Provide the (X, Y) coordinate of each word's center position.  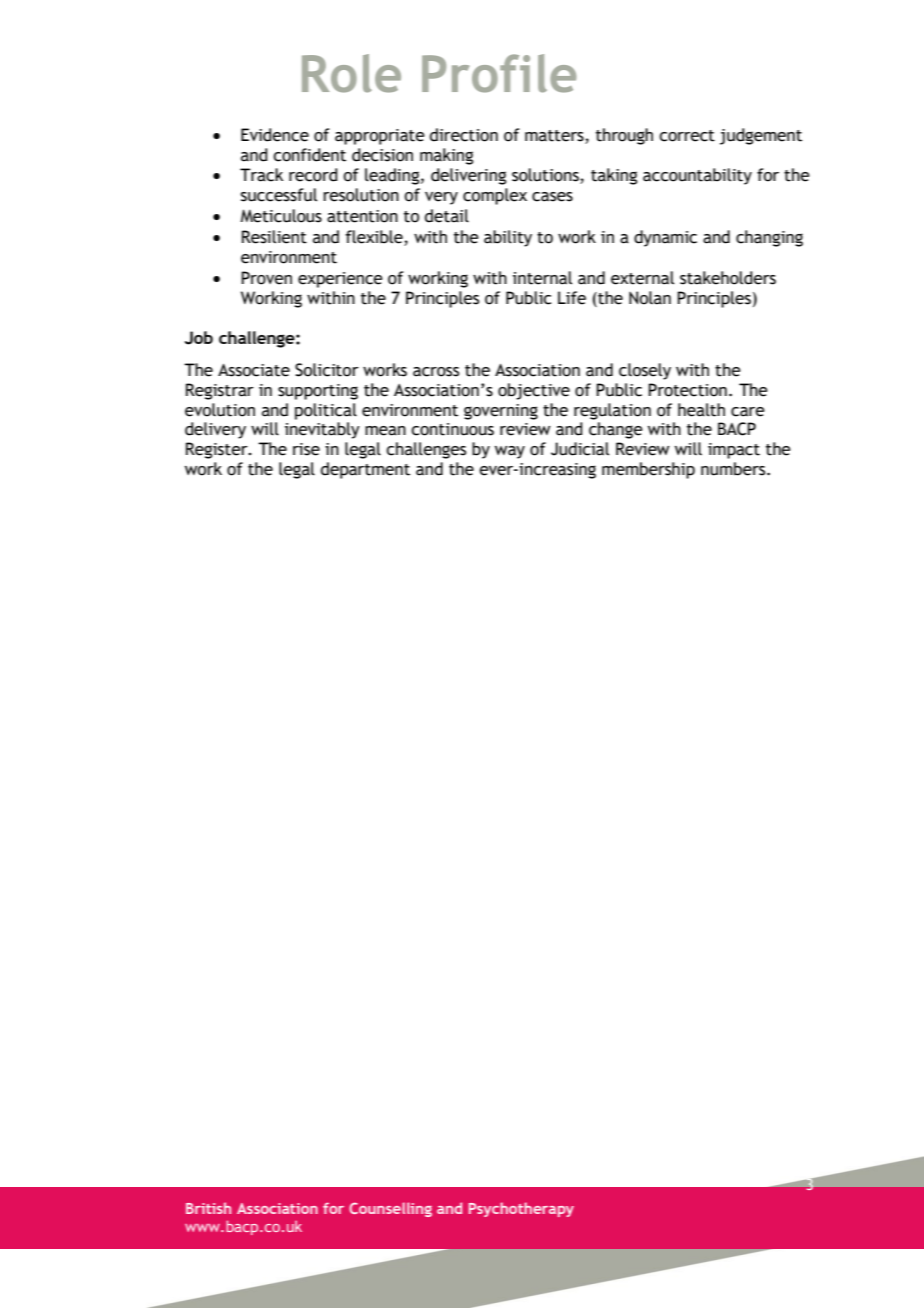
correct (687, 136)
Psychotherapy (521, 1209)
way (510, 452)
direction (464, 135)
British (208, 1208)
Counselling (390, 1209)
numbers (734, 469)
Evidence (275, 135)
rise (306, 449)
